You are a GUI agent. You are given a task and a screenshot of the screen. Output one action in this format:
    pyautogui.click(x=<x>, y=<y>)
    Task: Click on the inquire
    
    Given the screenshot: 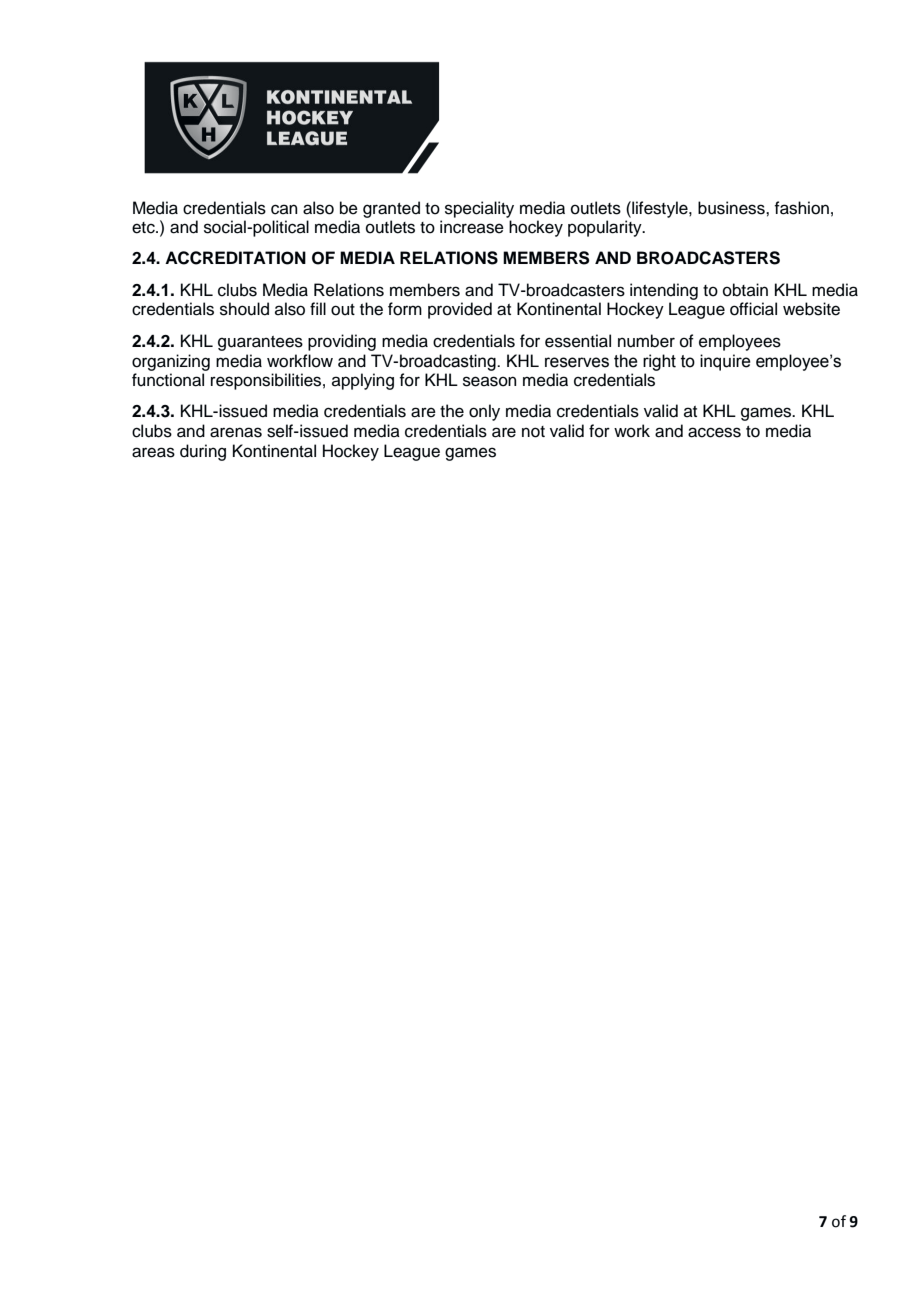 What is the action you would take?
    pyautogui.click(x=725, y=362)
